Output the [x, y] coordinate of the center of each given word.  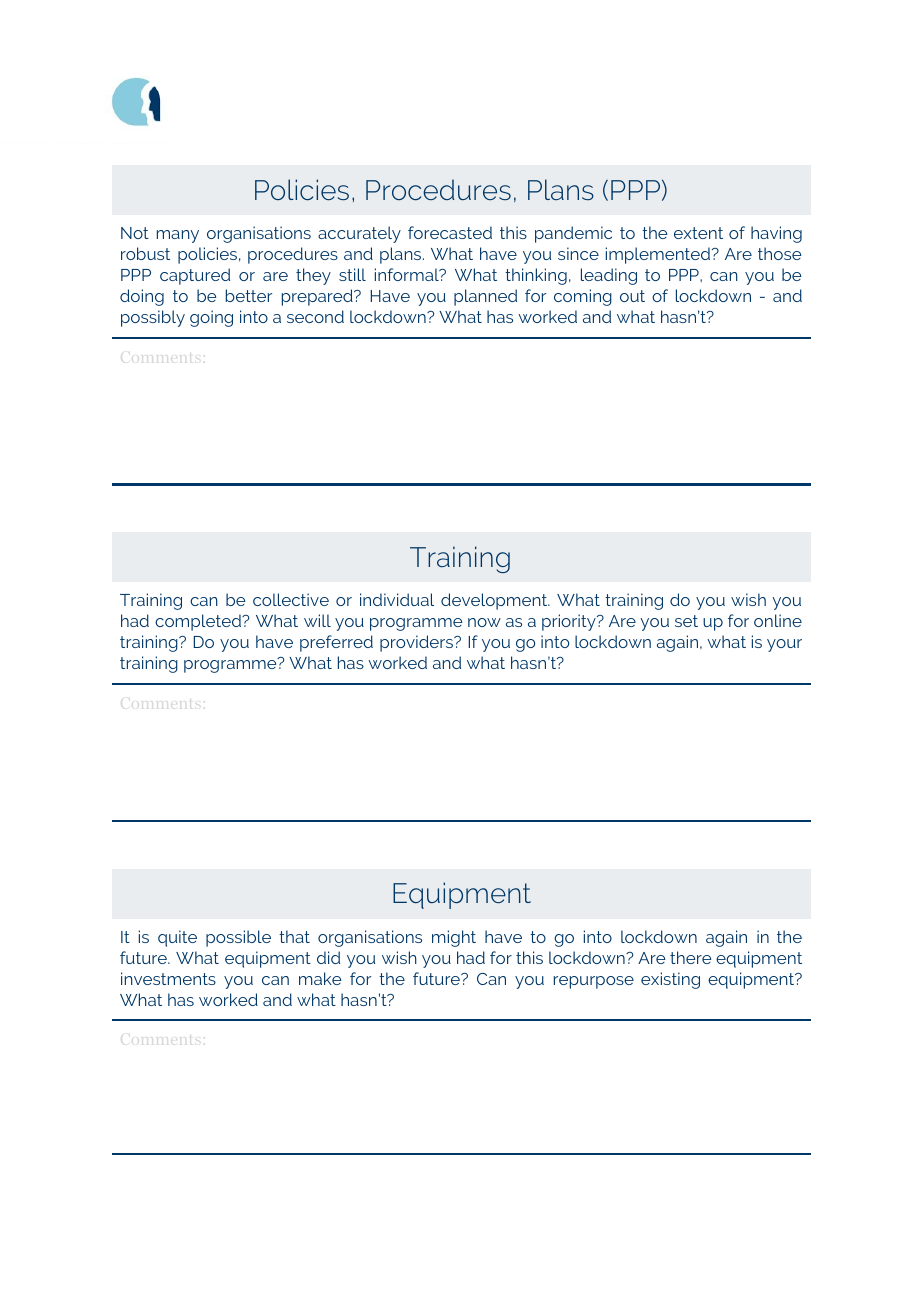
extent [698, 233]
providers [418, 643]
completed [199, 622]
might [454, 938]
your [784, 645]
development [495, 601]
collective [291, 599]
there [690, 957]
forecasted [450, 232]
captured [195, 276]
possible [238, 938]
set [686, 621]
